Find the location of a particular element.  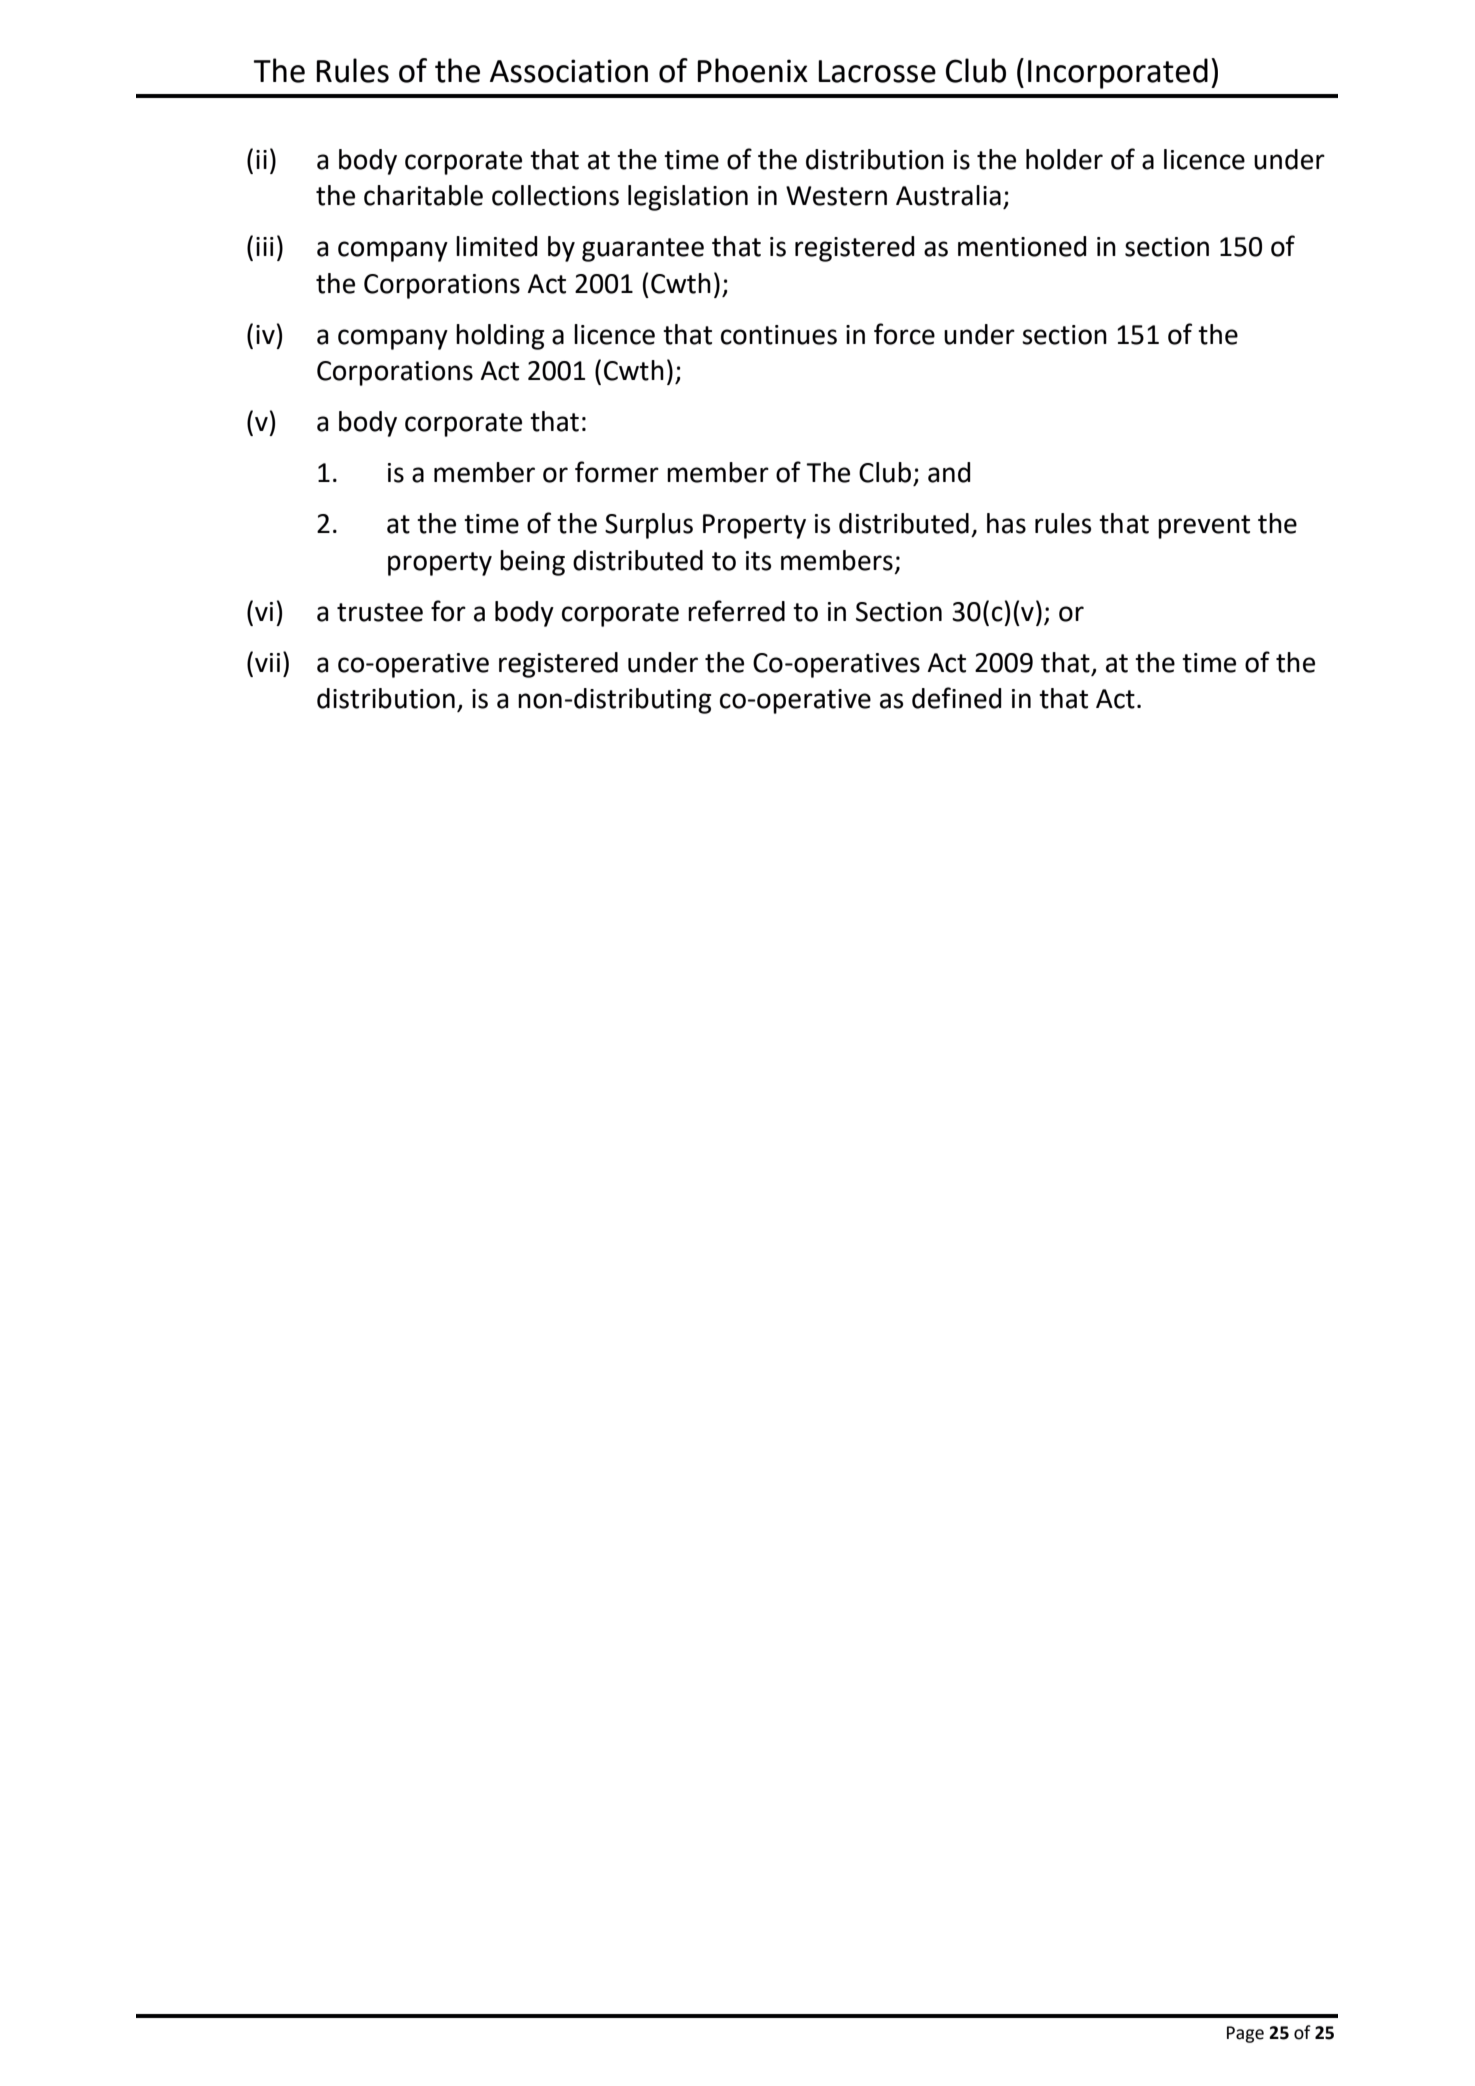

prevent is located at coordinates (1204, 527).
